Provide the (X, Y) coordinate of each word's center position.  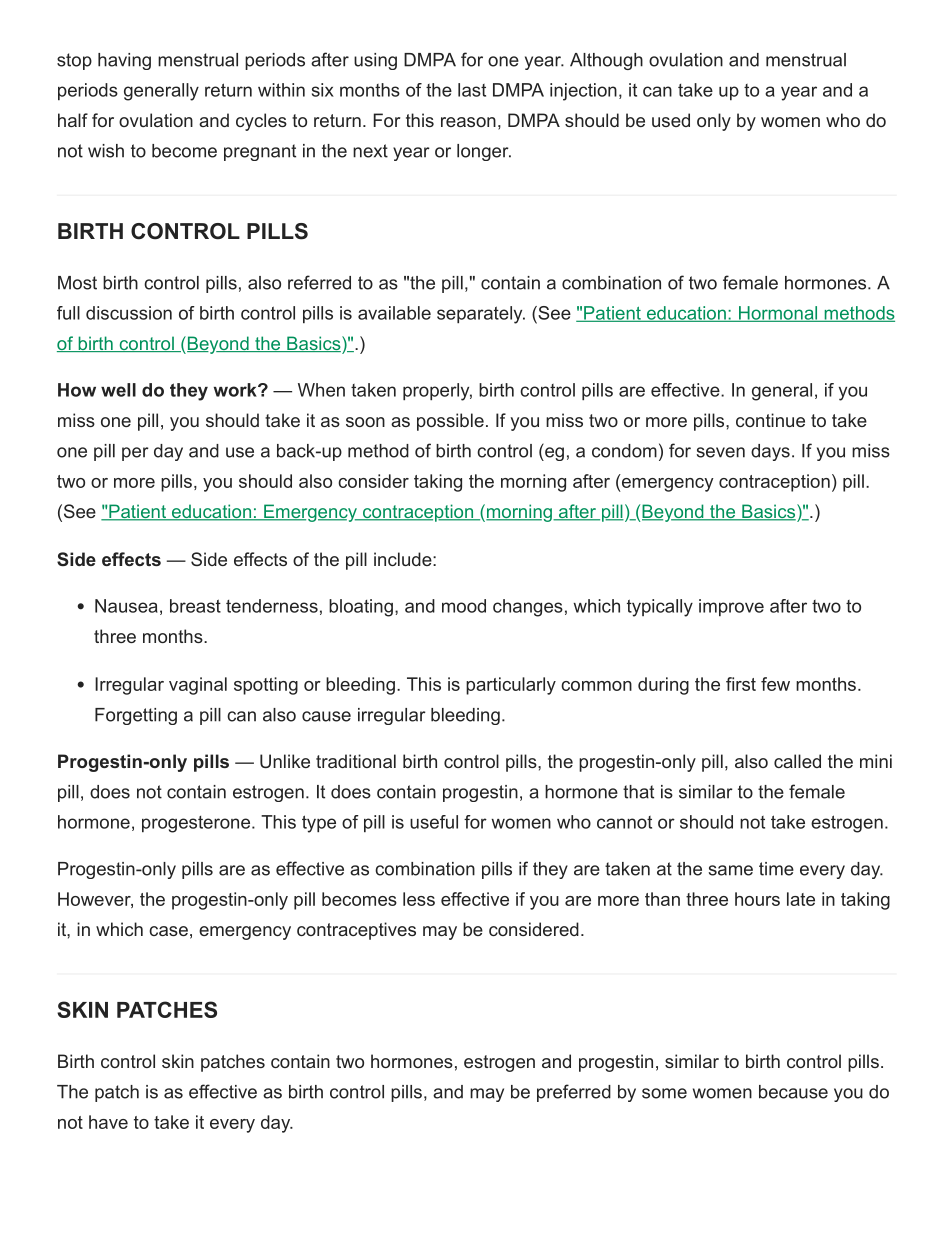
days (770, 452)
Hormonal (777, 314)
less (419, 899)
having (124, 61)
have (108, 1122)
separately (481, 315)
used (671, 120)
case (168, 931)
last (472, 90)
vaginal (198, 686)
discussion (129, 313)
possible (450, 422)
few (775, 684)
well (118, 390)
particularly (511, 686)
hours (757, 899)
